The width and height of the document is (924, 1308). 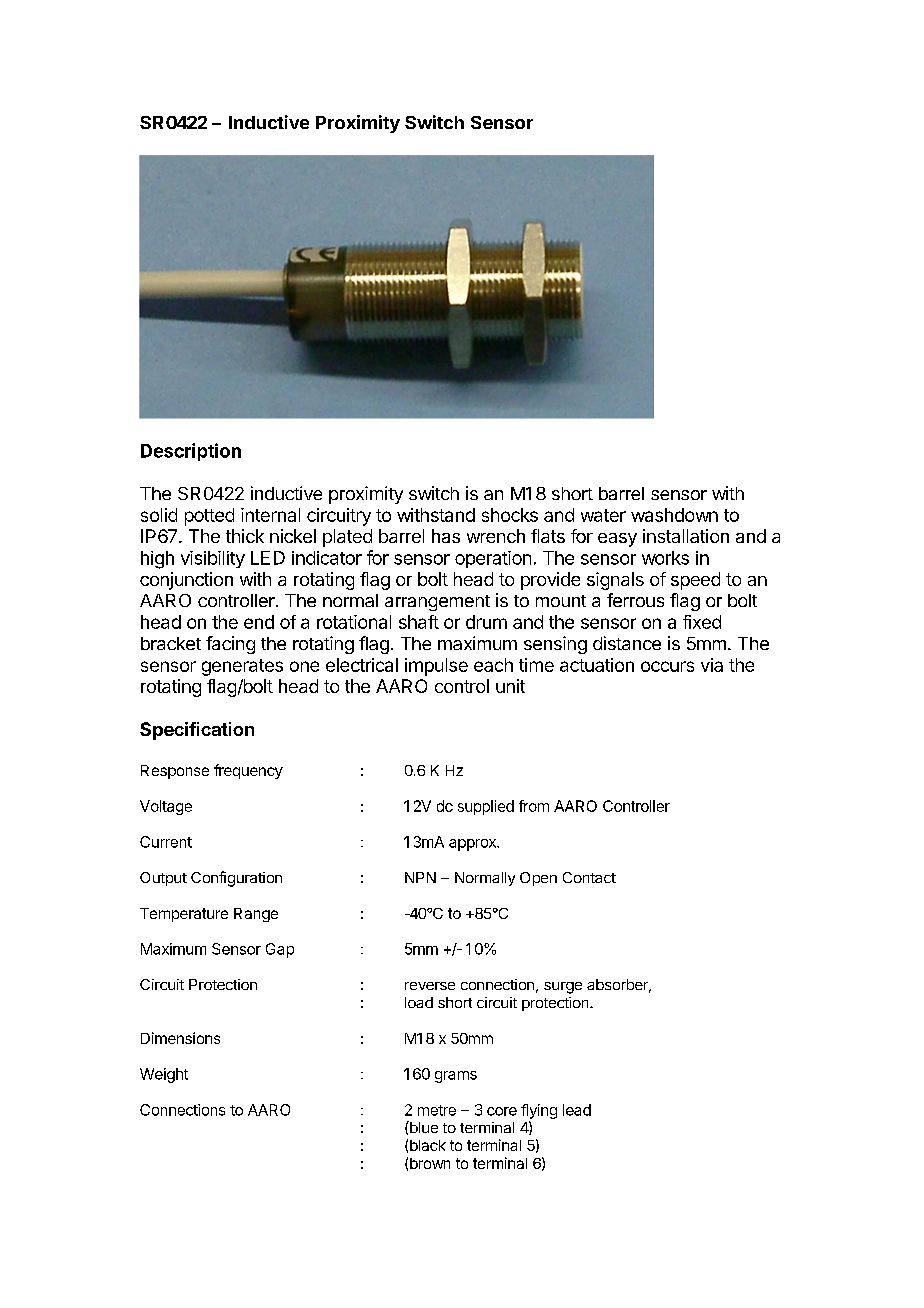 What do you see at coordinates (603, 515) in the document?
I see `water` at bounding box center [603, 515].
